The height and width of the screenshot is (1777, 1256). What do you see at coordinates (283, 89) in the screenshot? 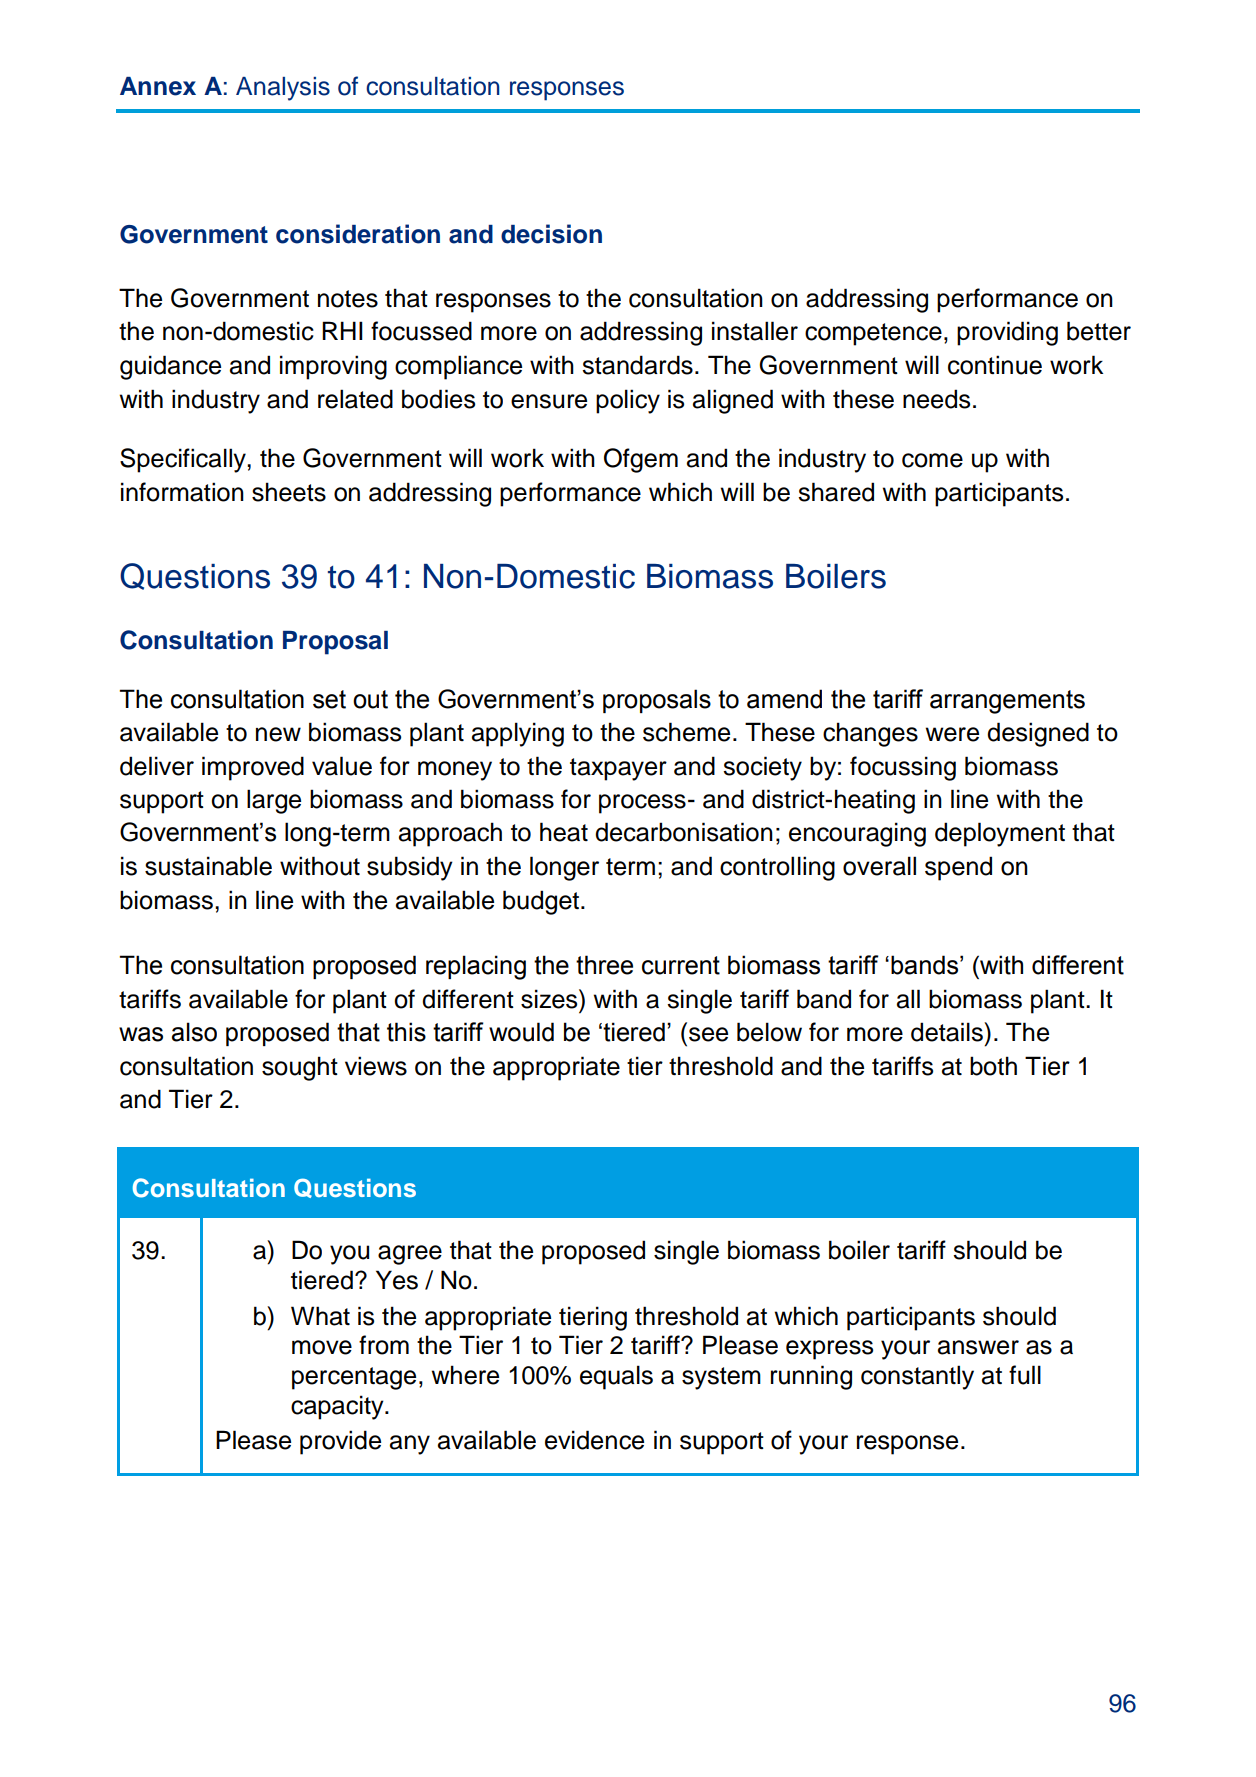
I see `Analysis` at bounding box center [283, 89].
